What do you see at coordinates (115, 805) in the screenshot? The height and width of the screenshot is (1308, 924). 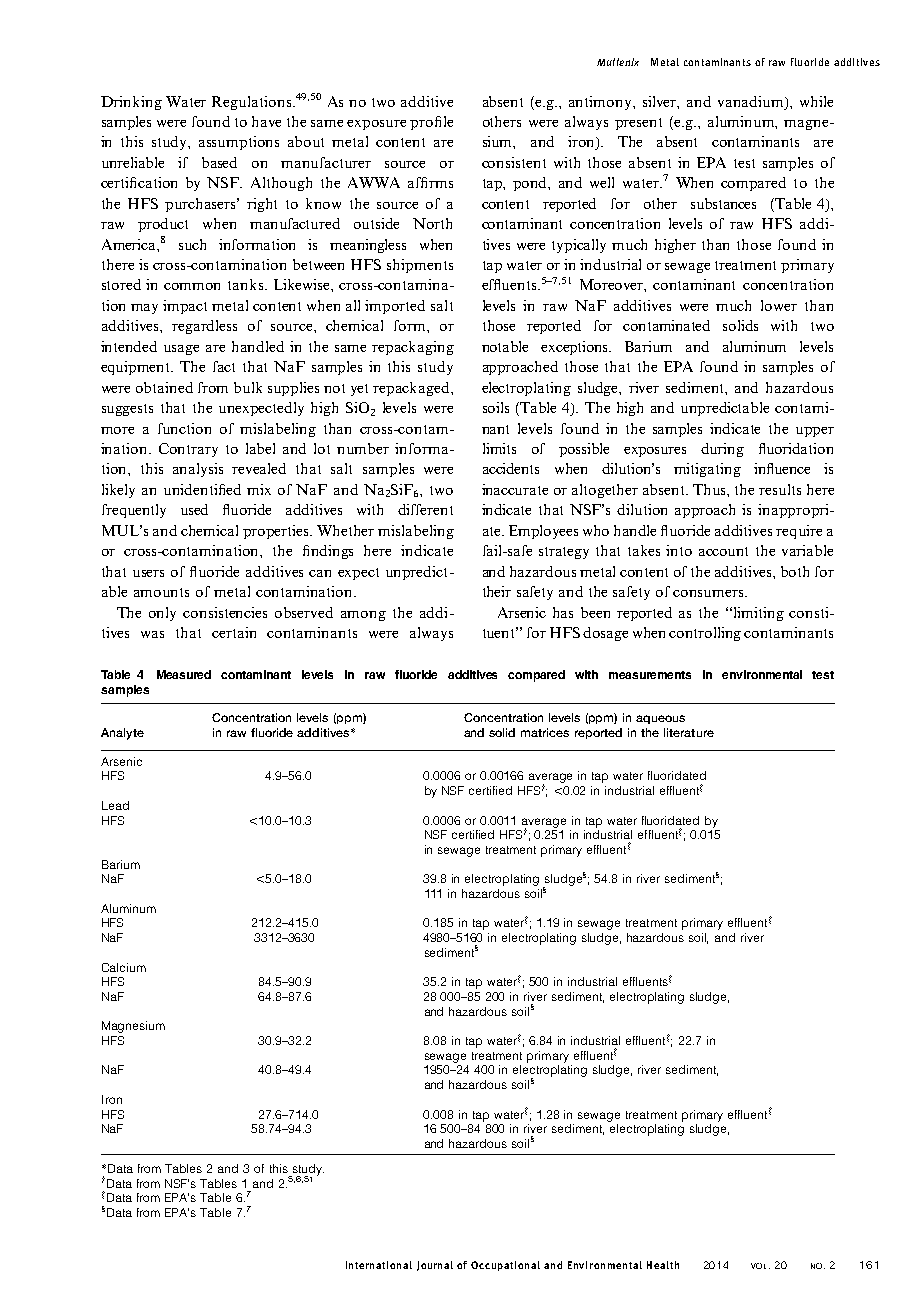 I see `Lead` at bounding box center [115, 805].
